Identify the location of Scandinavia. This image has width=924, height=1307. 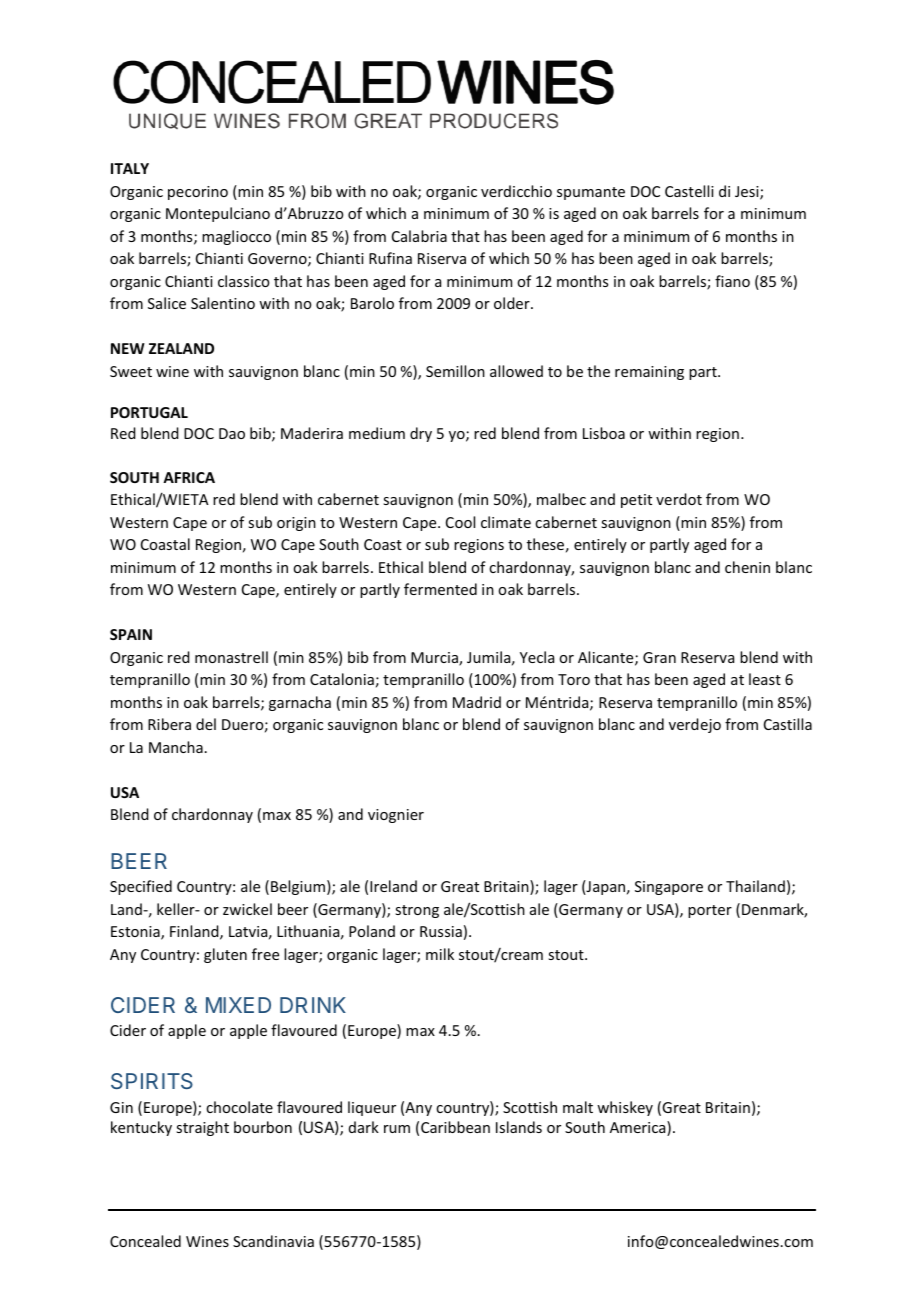
(273, 1241).
